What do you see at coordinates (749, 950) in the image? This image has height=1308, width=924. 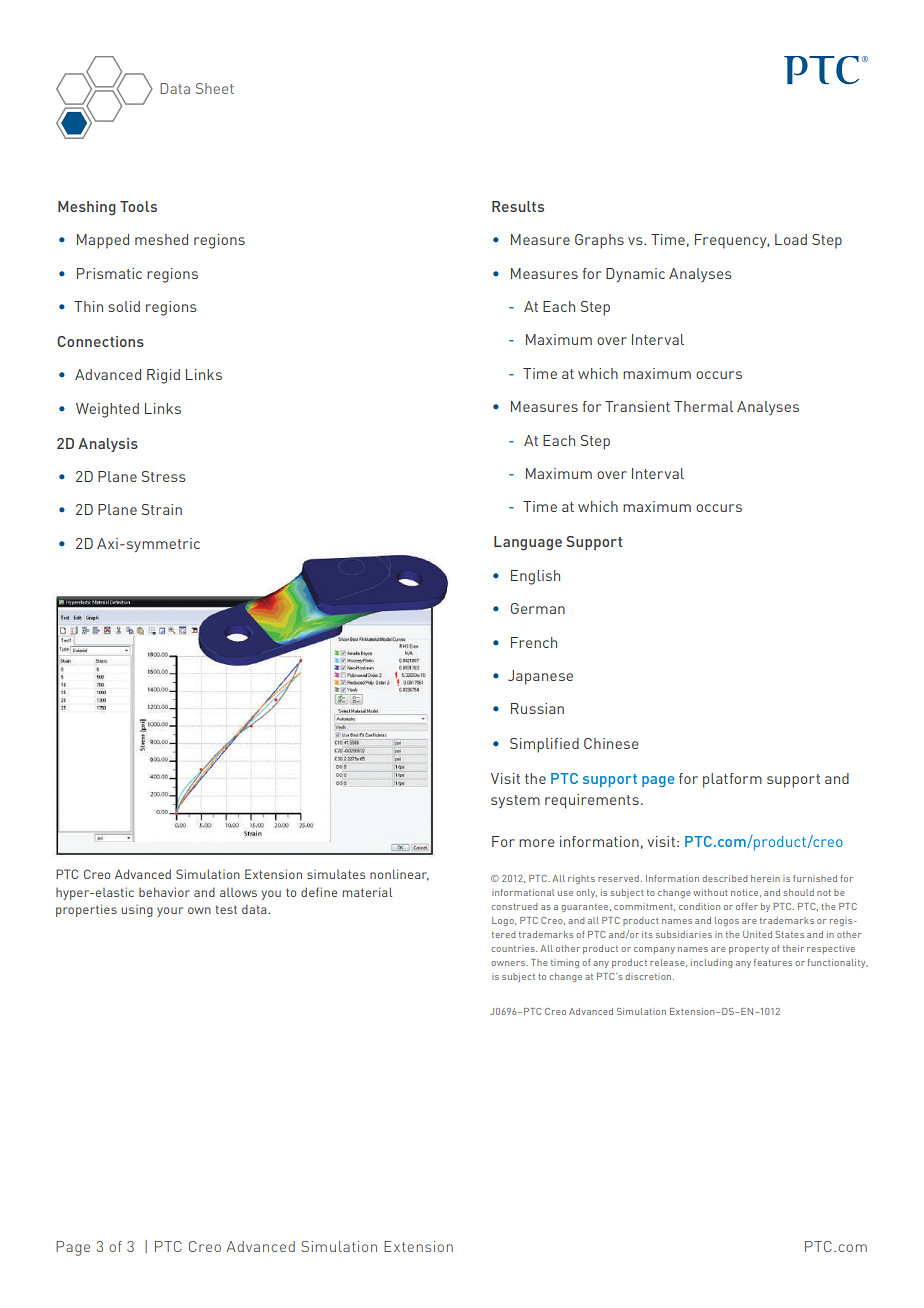 I see `property` at bounding box center [749, 950].
